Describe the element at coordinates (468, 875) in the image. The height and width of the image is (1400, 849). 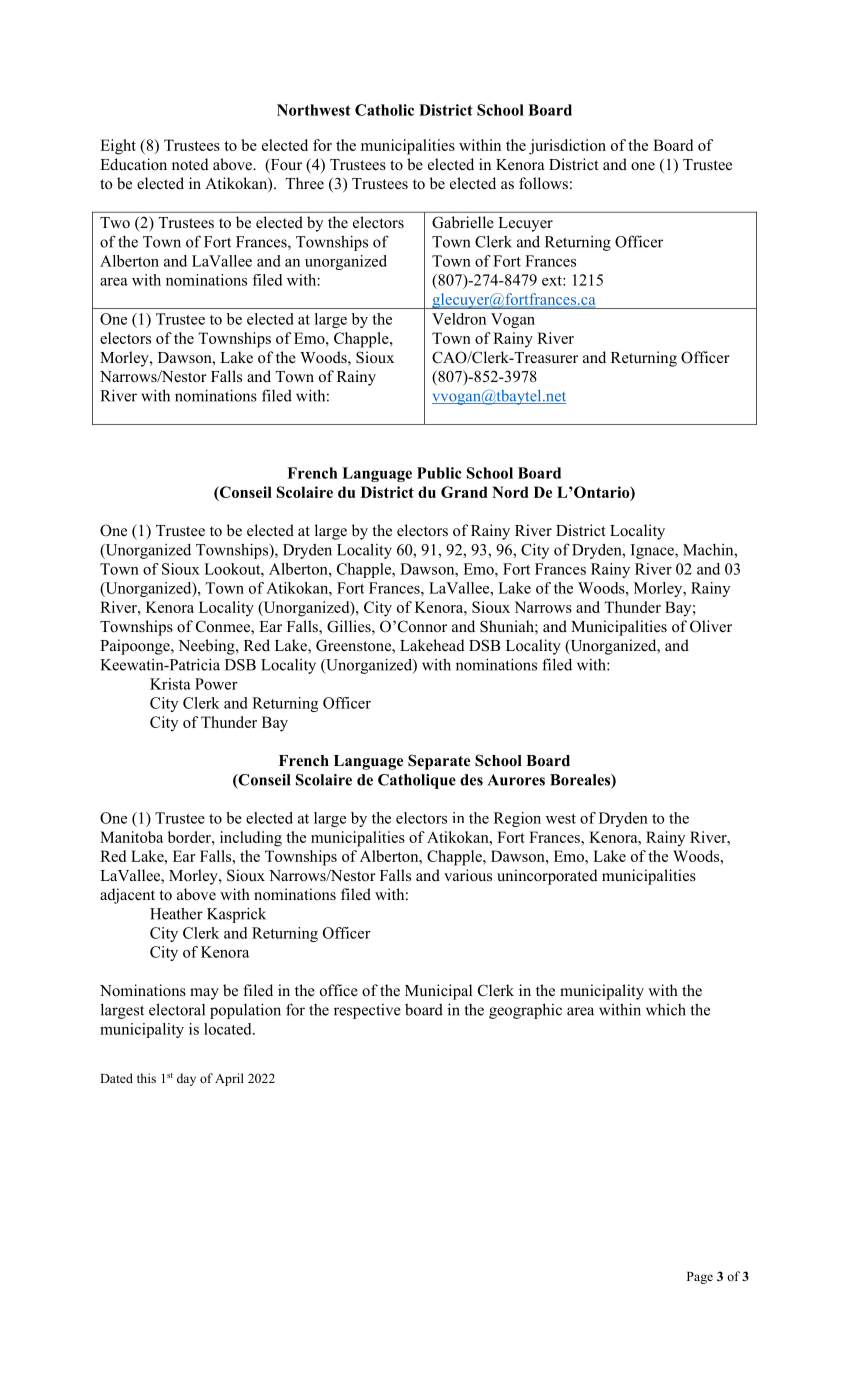
I see `various` at that location.
